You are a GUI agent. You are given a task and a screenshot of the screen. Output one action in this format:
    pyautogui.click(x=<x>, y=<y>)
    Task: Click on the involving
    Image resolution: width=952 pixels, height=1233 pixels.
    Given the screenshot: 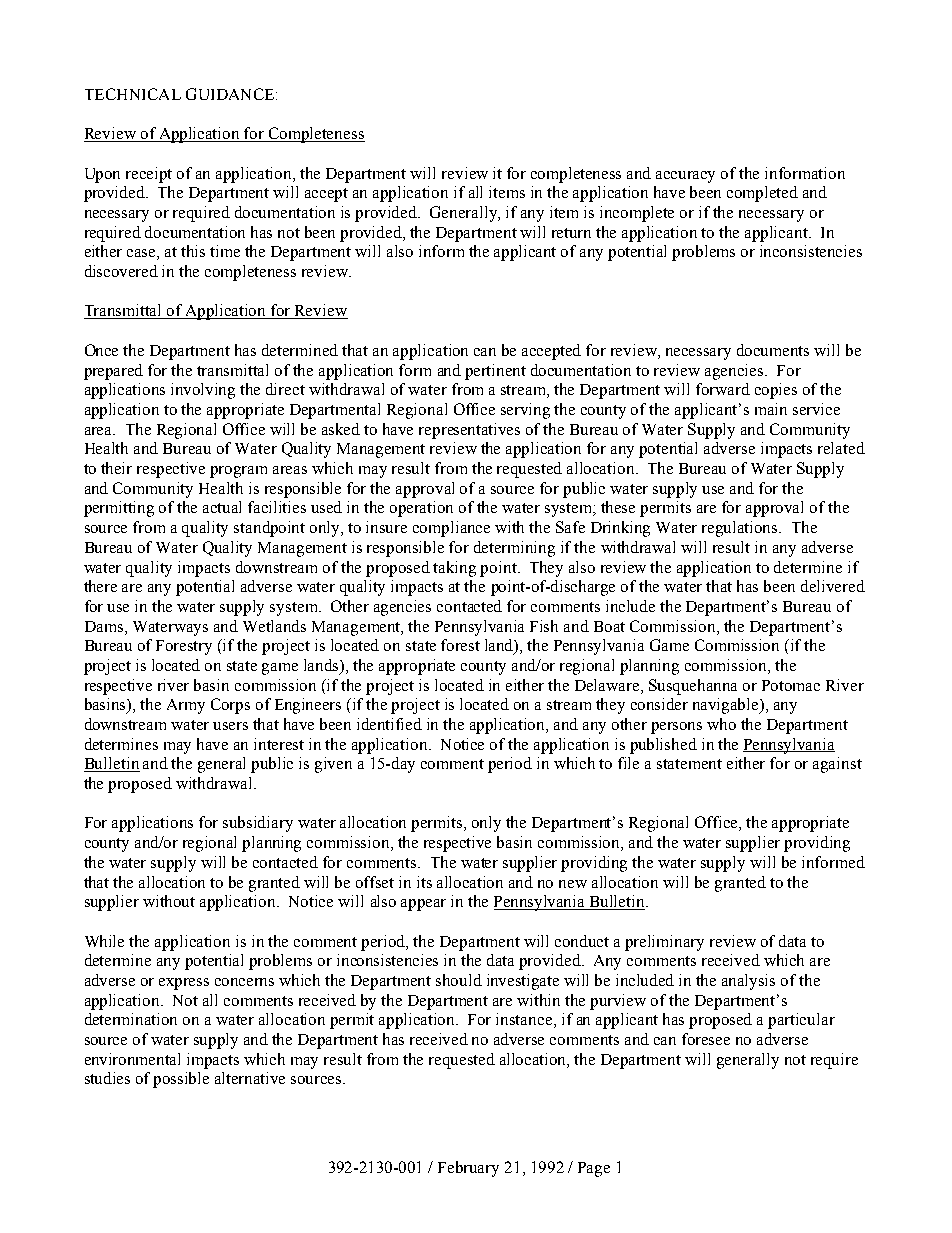 What is the action you would take?
    pyautogui.click(x=203, y=391)
